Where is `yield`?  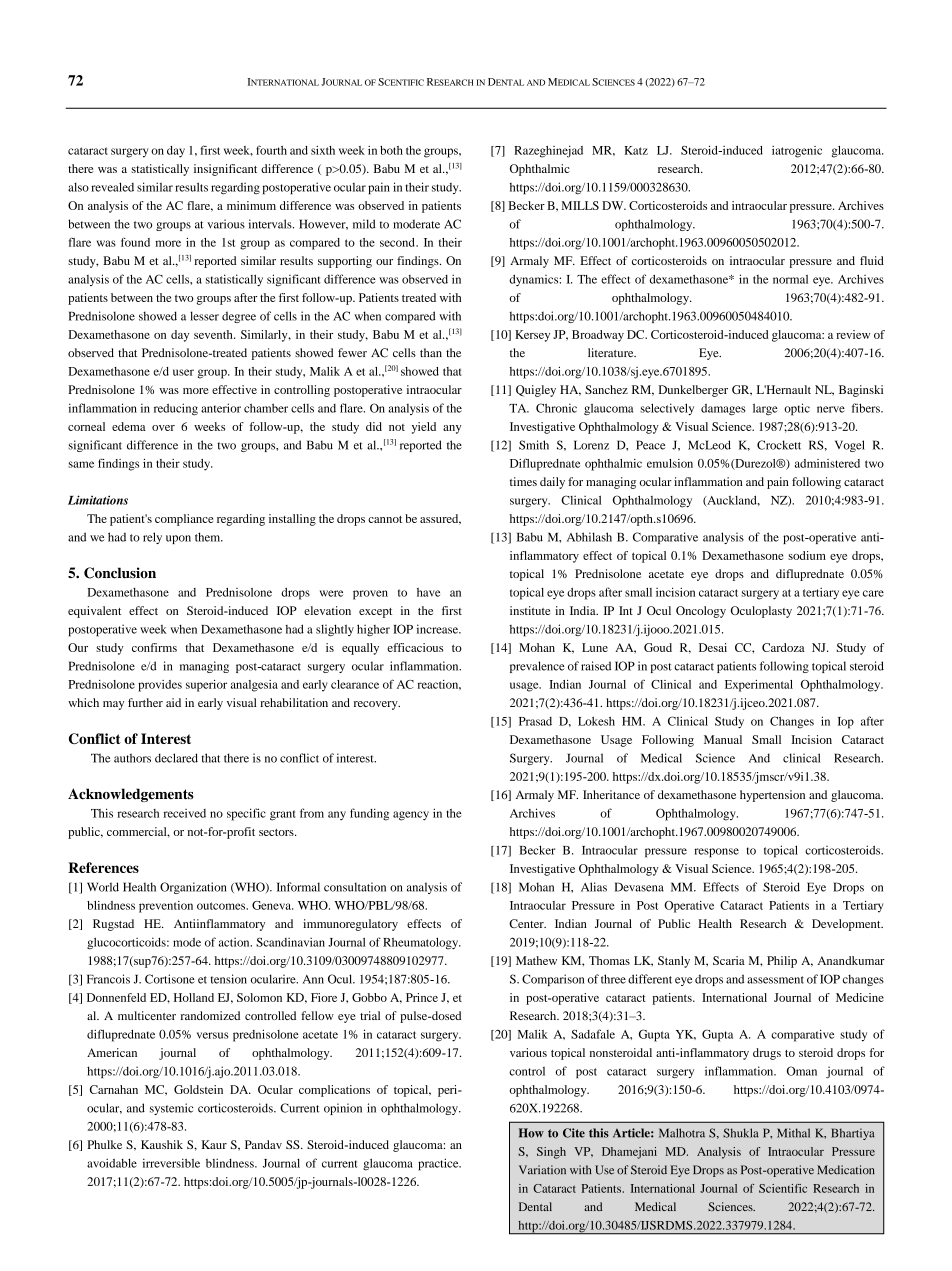 yield is located at coordinates (424, 428).
